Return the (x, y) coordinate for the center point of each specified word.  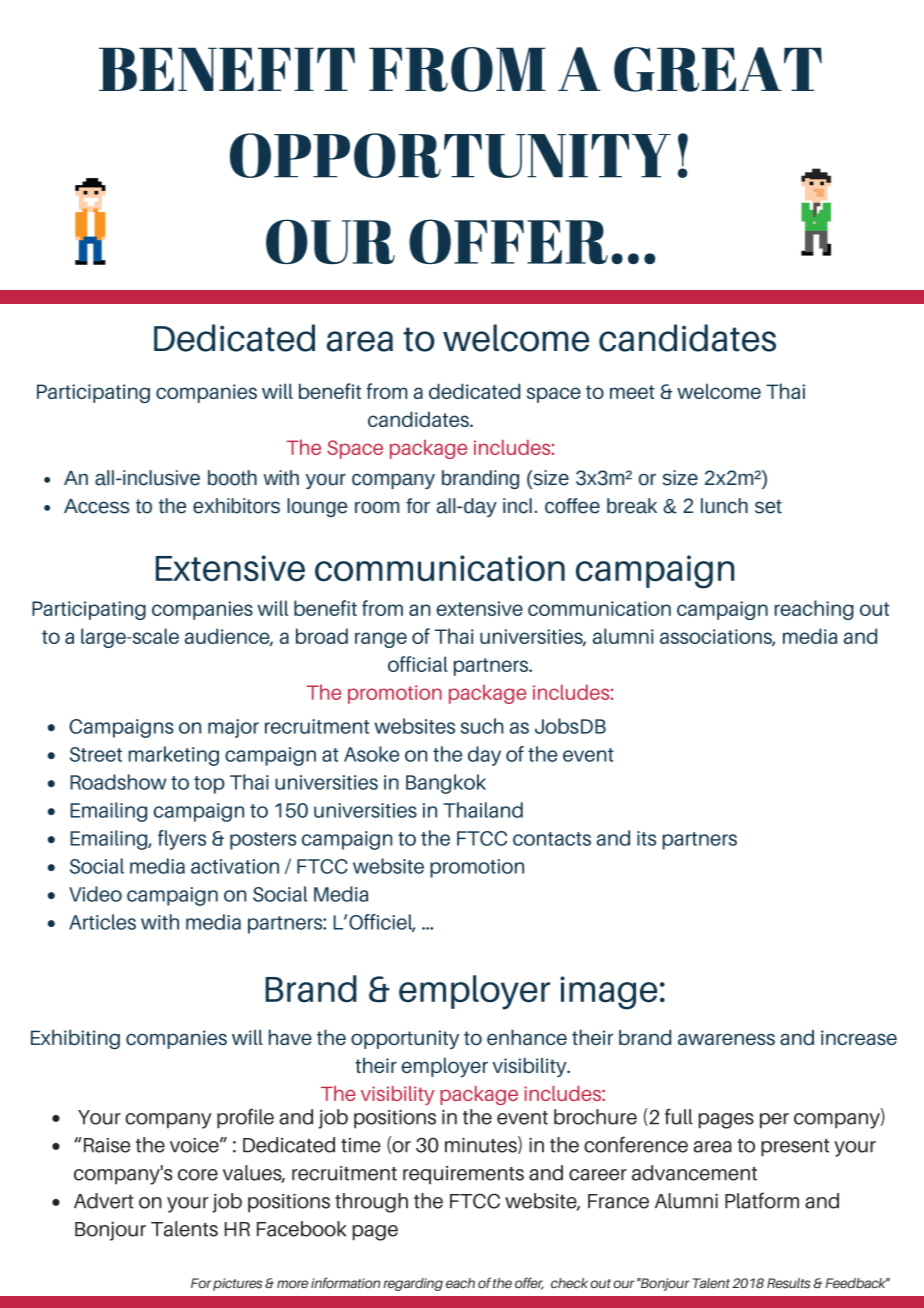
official (418, 664)
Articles (102, 922)
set (768, 506)
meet (632, 392)
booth (232, 478)
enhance (527, 1037)
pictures (237, 1284)
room (377, 507)
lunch (724, 506)
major (233, 728)
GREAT (718, 69)
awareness (726, 1039)
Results (788, 1283)
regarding (413, 1284)
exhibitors (236, 506)
